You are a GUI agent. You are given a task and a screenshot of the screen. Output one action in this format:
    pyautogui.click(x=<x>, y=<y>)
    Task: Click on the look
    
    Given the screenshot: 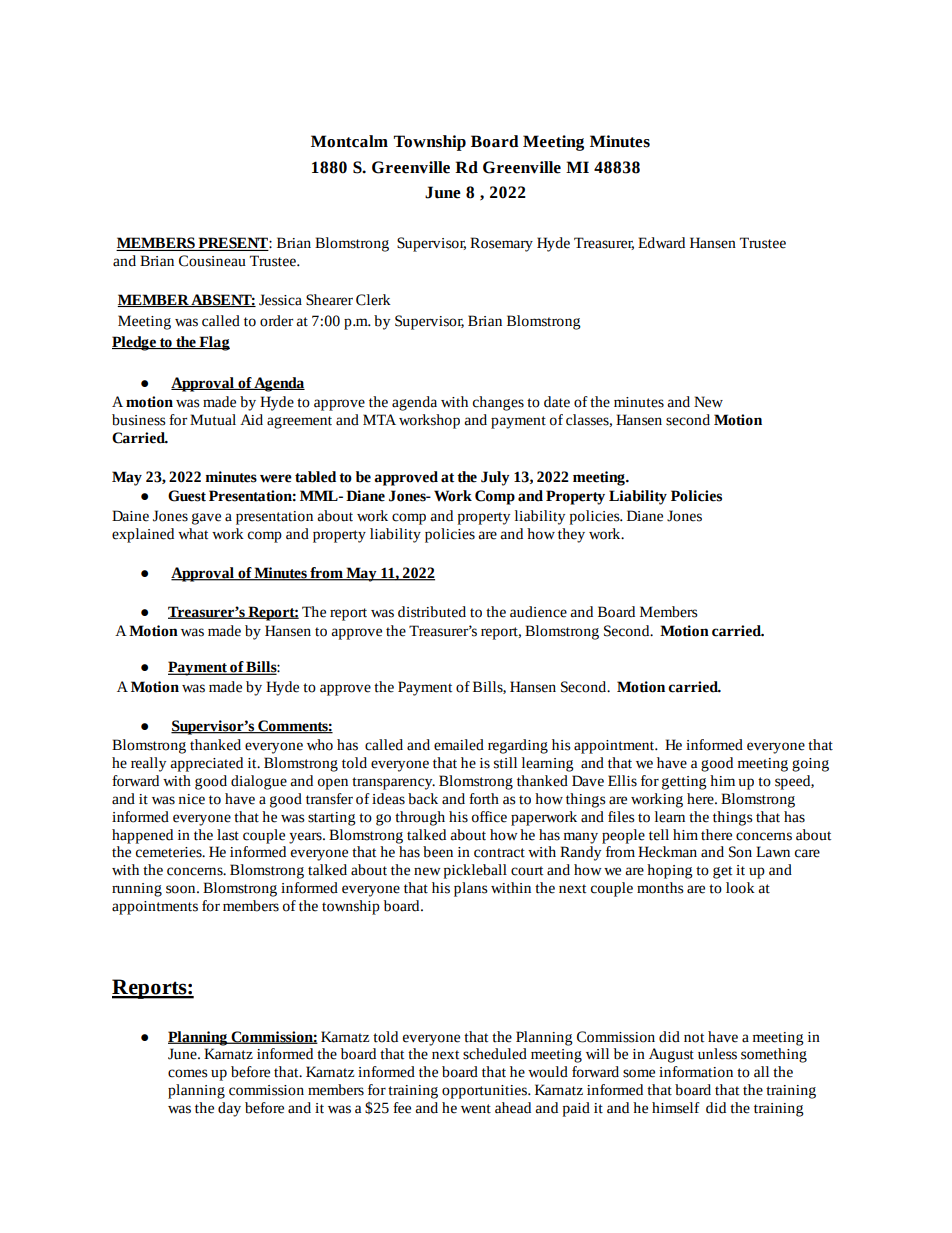 What is the action you would take?
    pyautogui.click(x=740, y=888)
